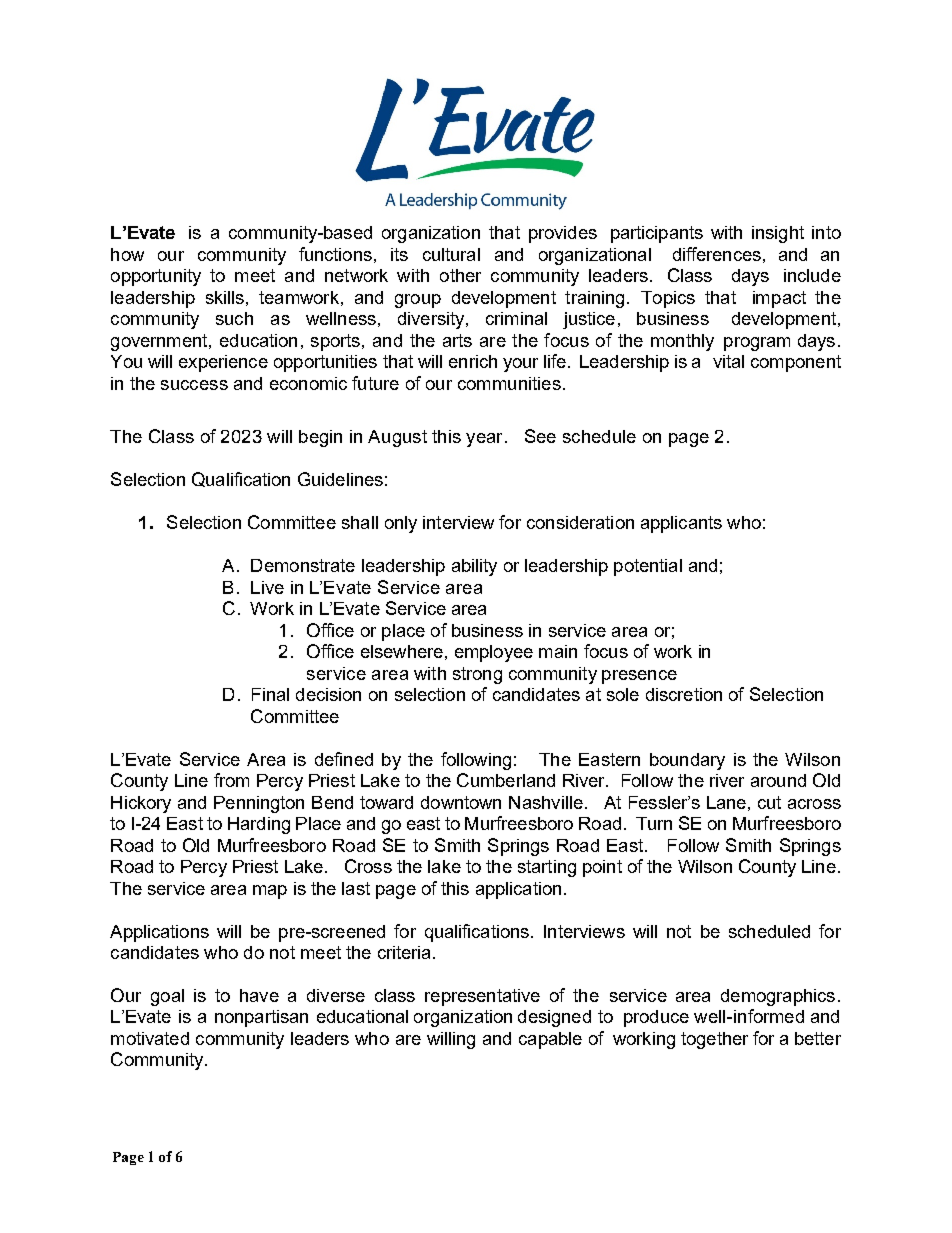 Image resolution: width=952 pixels, height=1233 pixels. Describe the element at coordinates (451, 254) in the document. I see `cultural` at that location.
